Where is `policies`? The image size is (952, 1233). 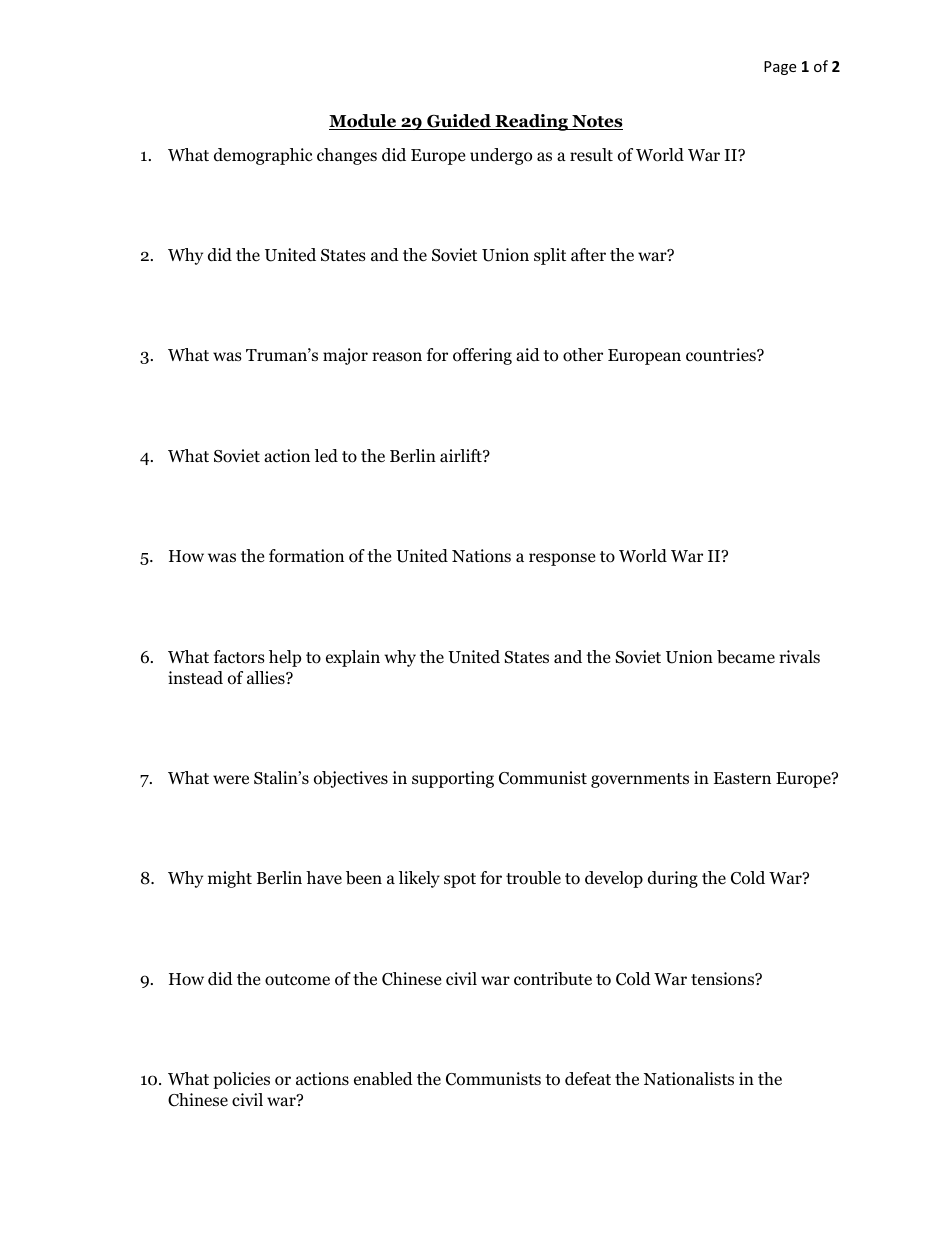
policies is located at coordinates (241, 1080).
